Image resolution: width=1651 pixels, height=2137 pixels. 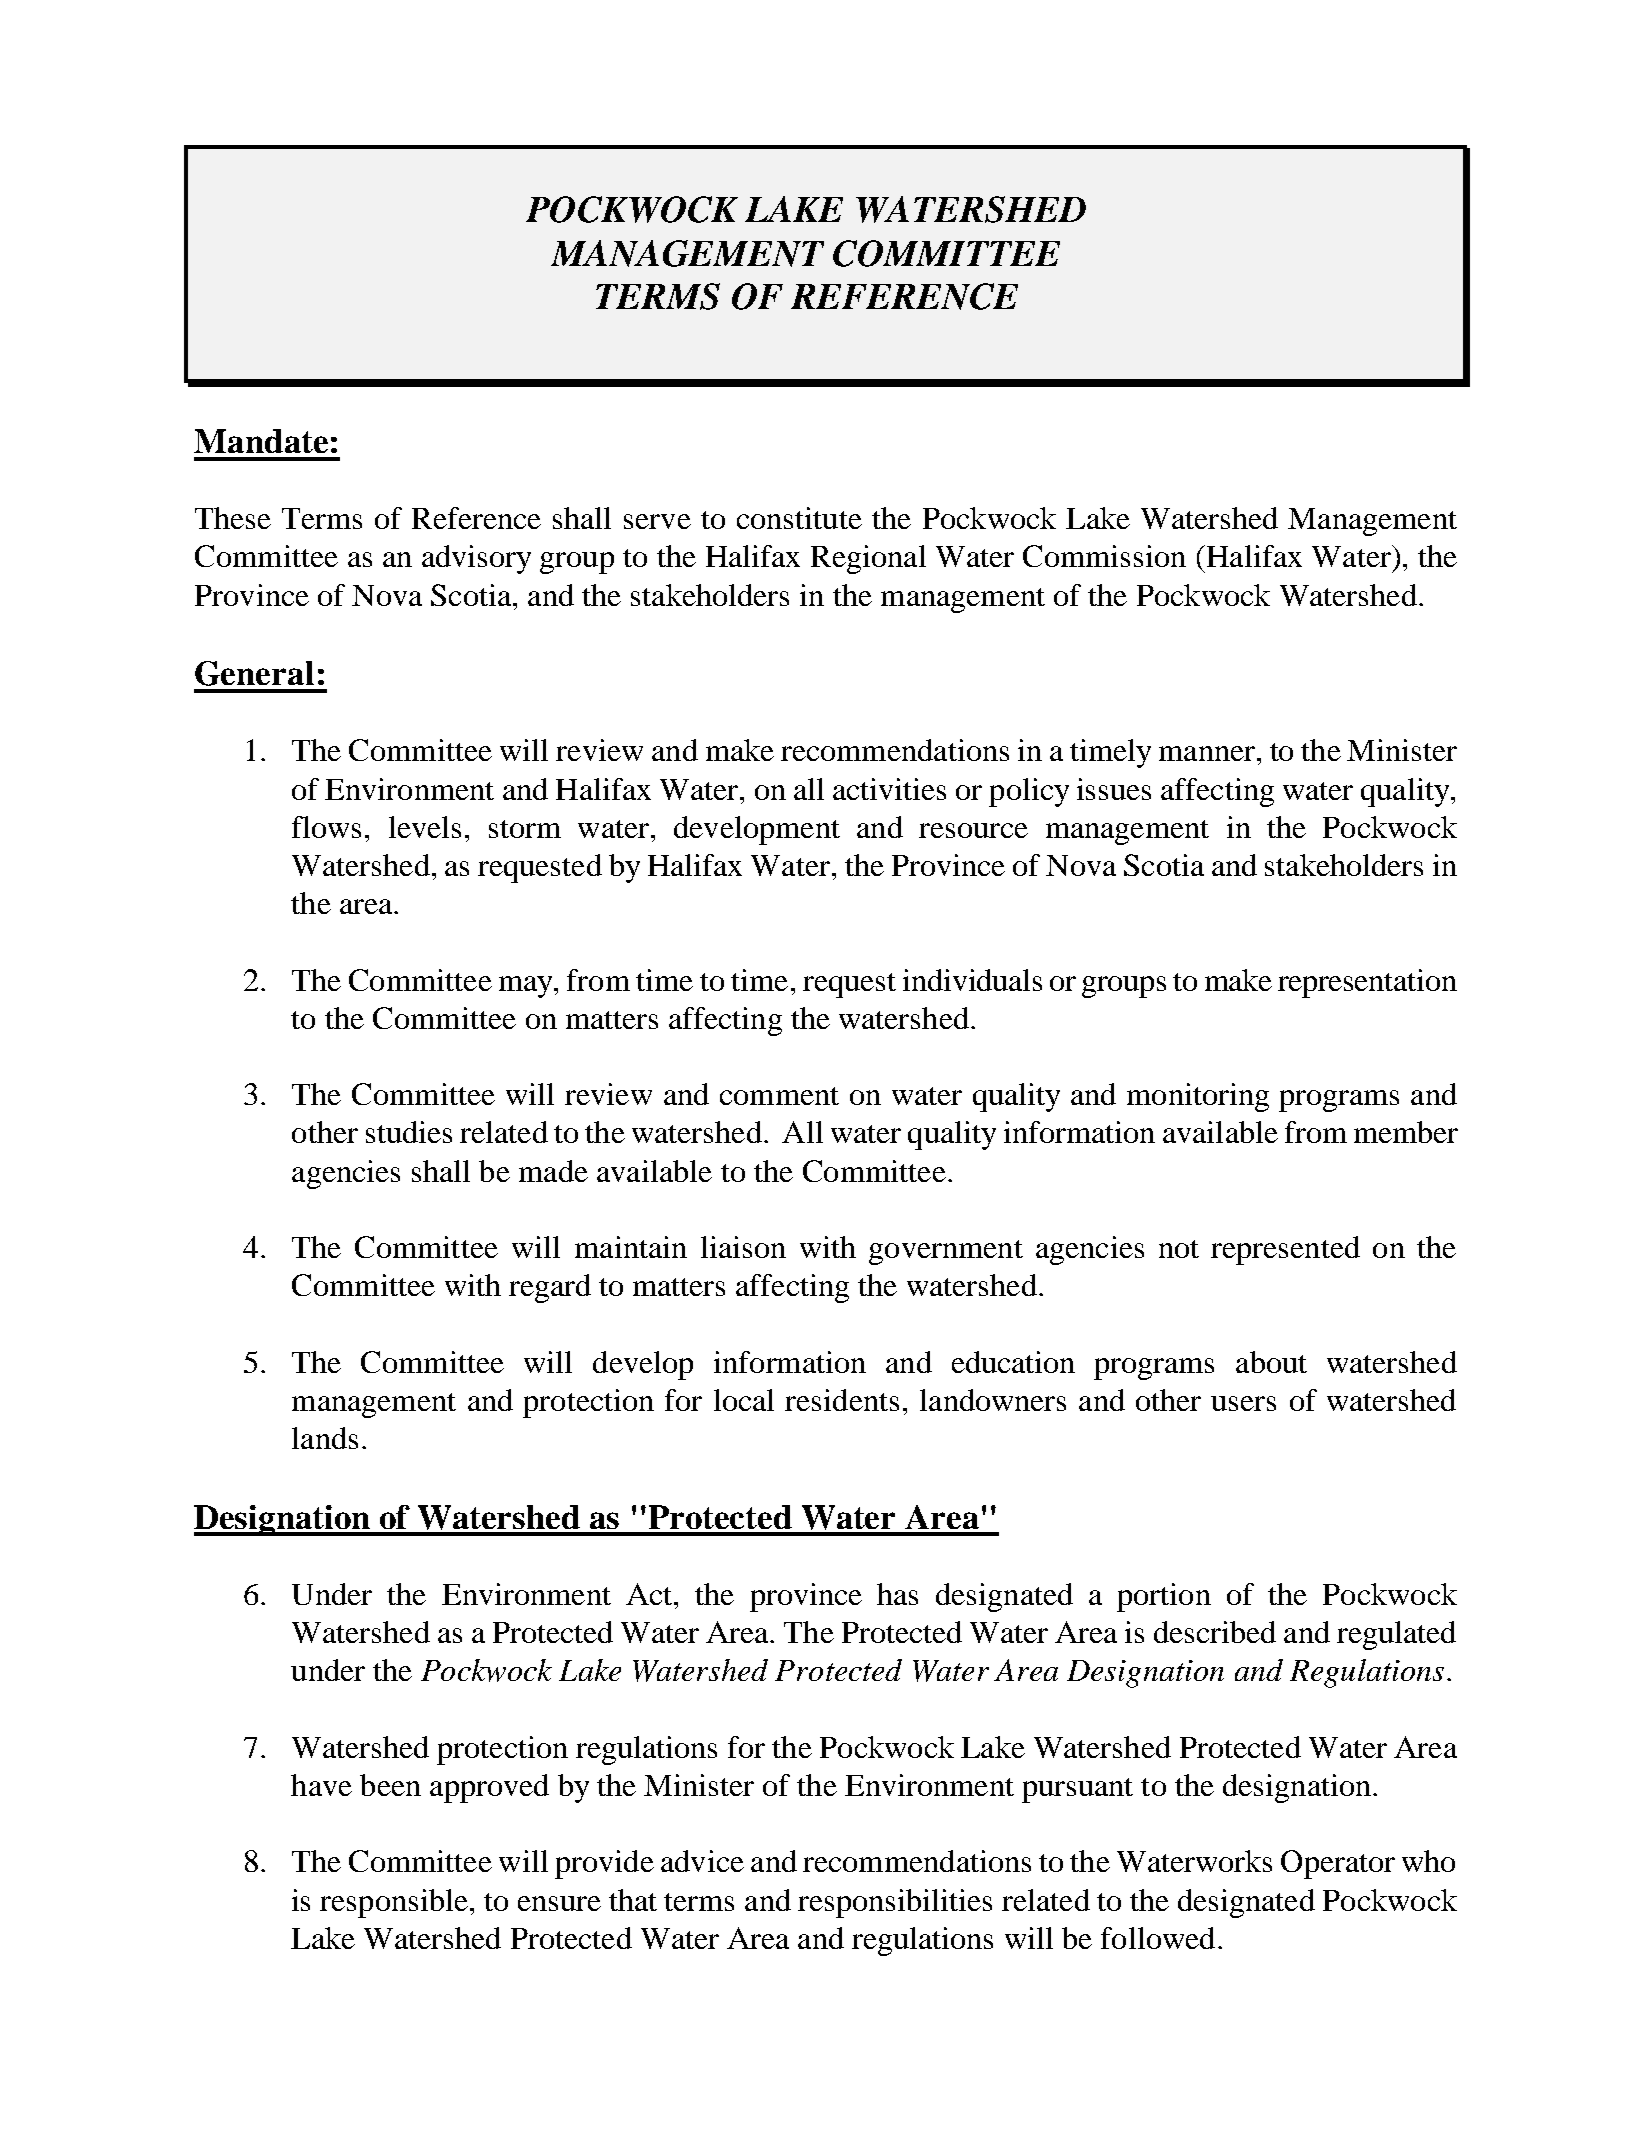 What do you see at coordinates (1198, 1097) in the image?
I see `monitoring` at bounding box center [1198, 1097].
